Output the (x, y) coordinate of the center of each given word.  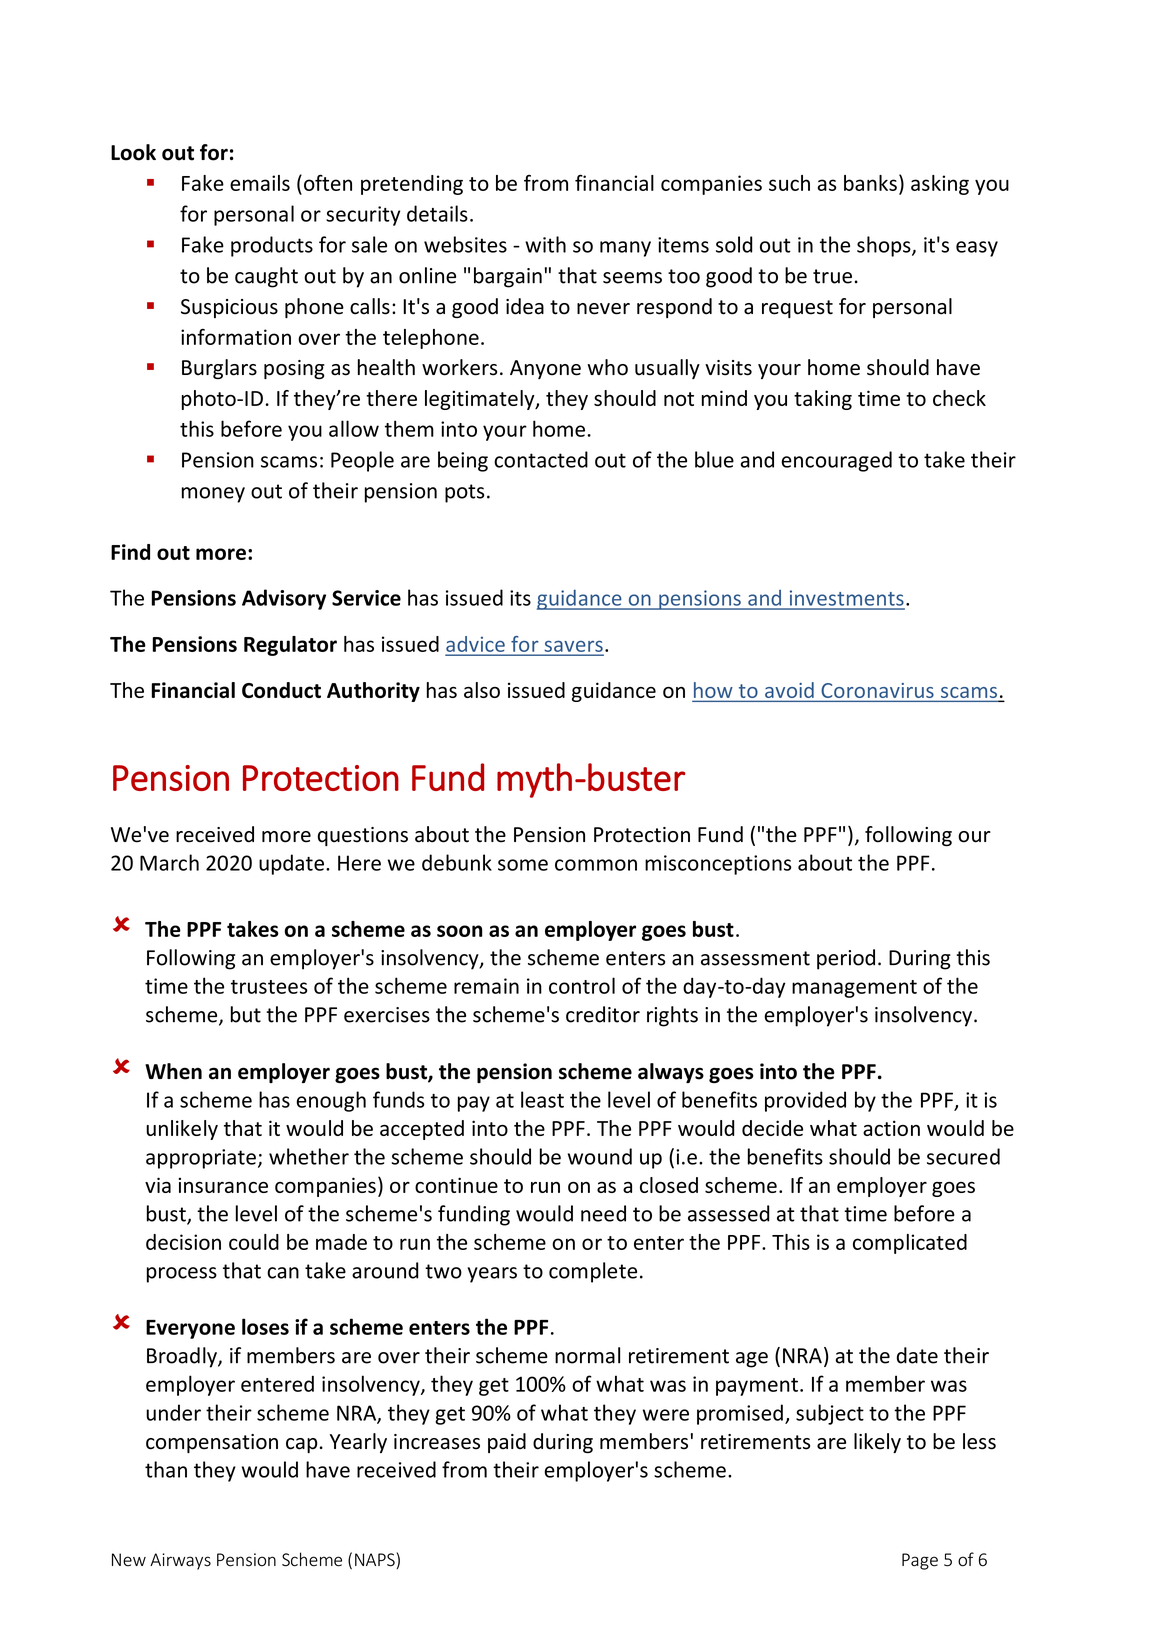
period (846, 959)
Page (920, 1561)
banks (870, 183)
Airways (180, 1561)
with (545, 244)
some (523, 865)
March (169, 862)
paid (507, 1443)
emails (260, 183)
